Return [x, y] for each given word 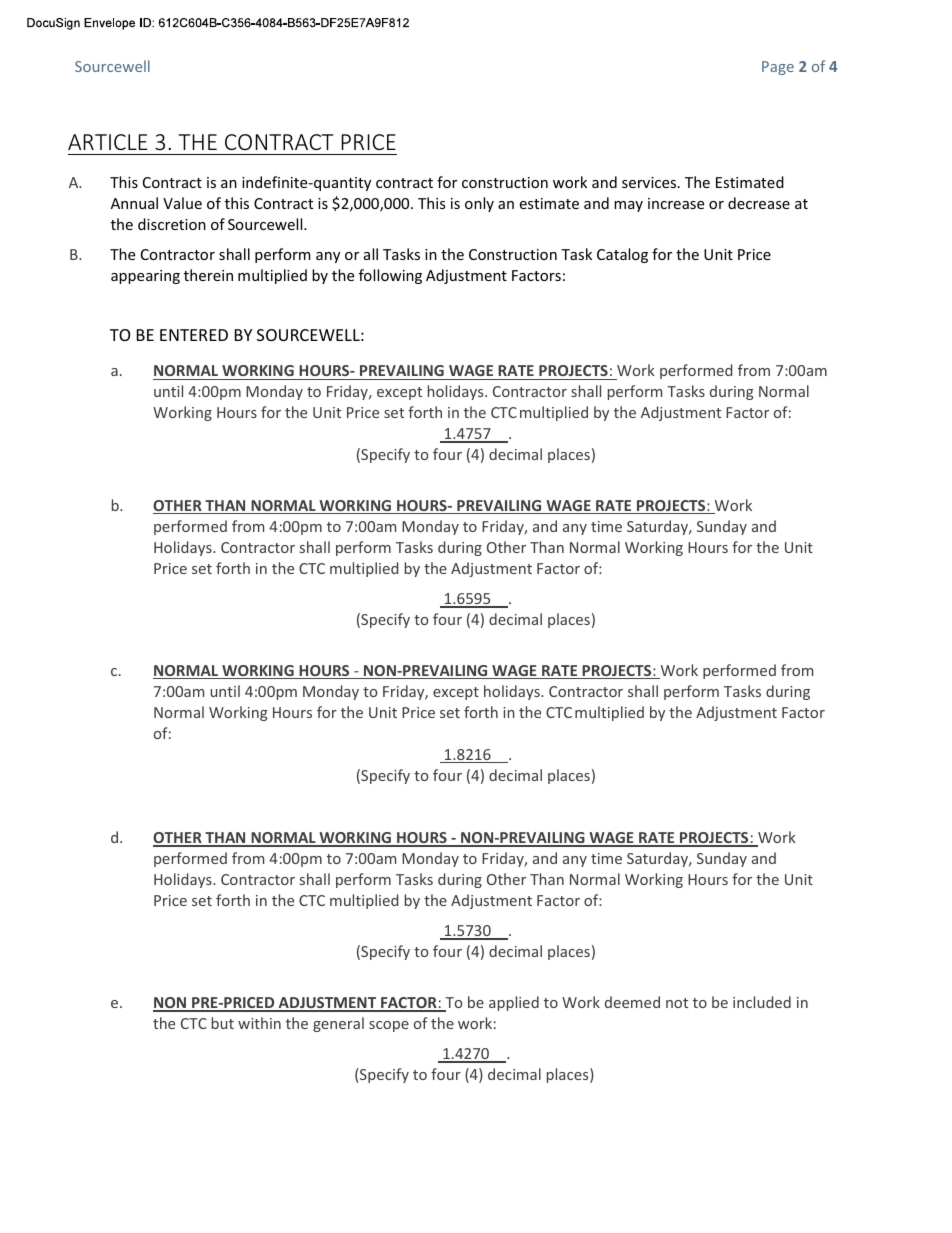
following [390, 276]
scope [389, 1026]
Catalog [622, 255]
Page [778, 68]
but [223, 1023]
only [479, 204]
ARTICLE [107, 142]
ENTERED [194, 335]
